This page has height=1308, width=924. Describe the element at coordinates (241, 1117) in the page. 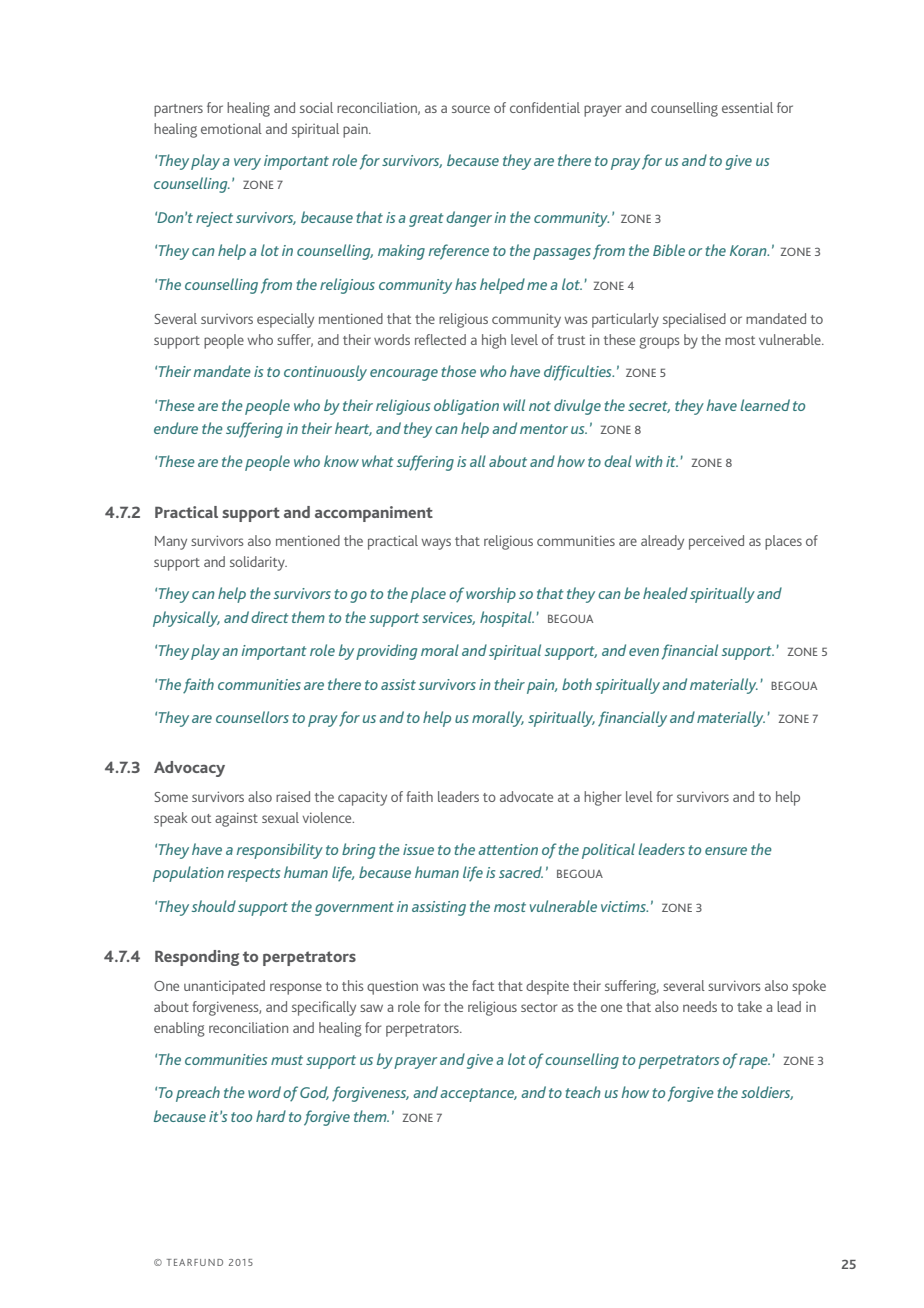

I see `too` at that location.
